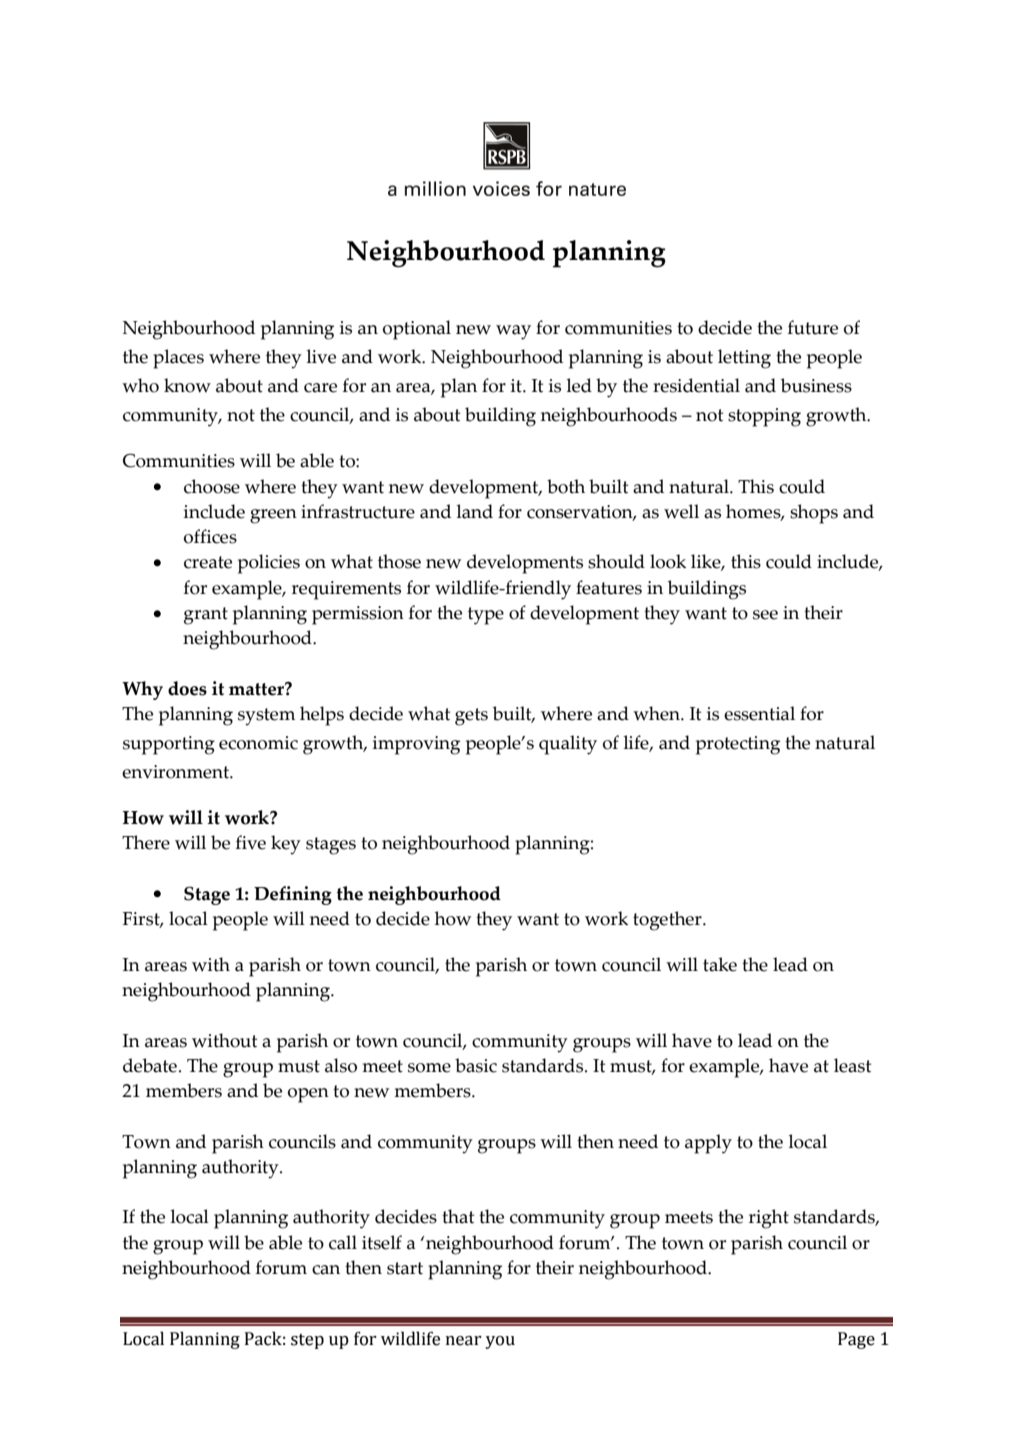  Describe the element at coordinates (307, 1341) in the image. I see `step` at that location.
